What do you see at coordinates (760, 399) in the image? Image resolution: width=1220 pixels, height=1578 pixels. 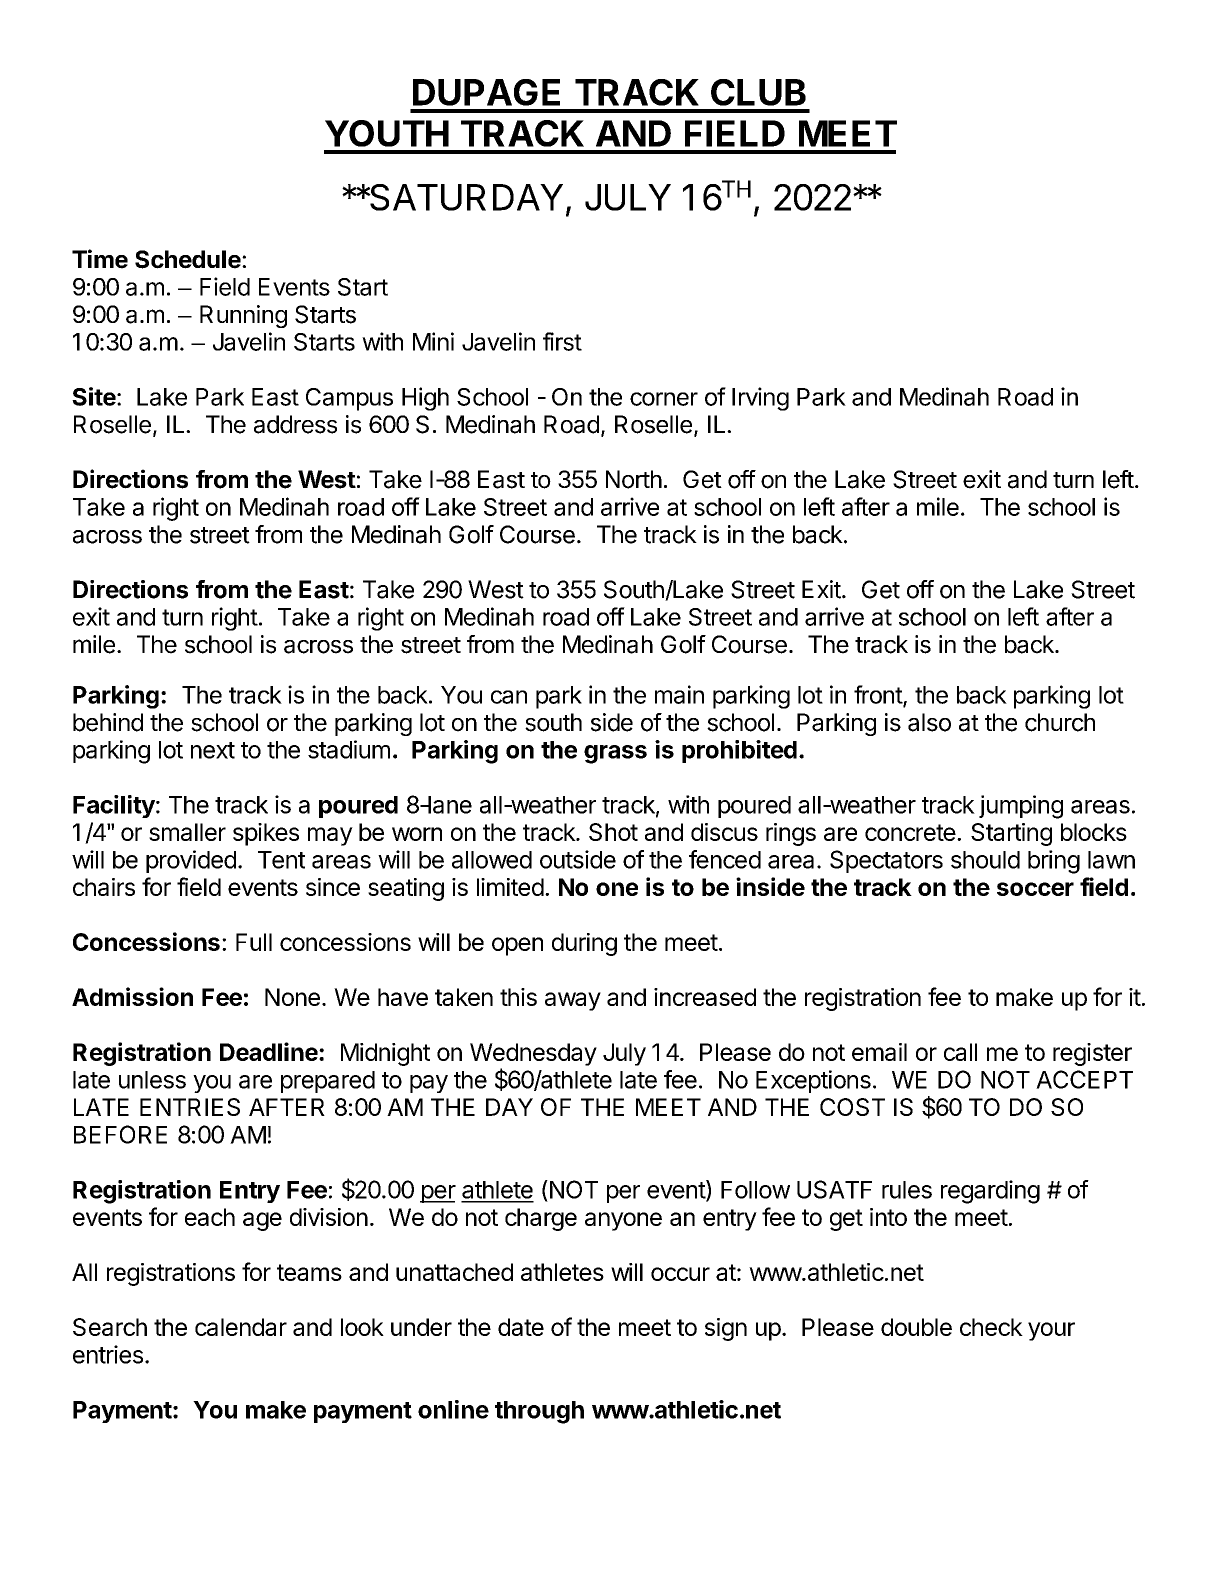 I see `Irving` at bounding box center [760, 399].
